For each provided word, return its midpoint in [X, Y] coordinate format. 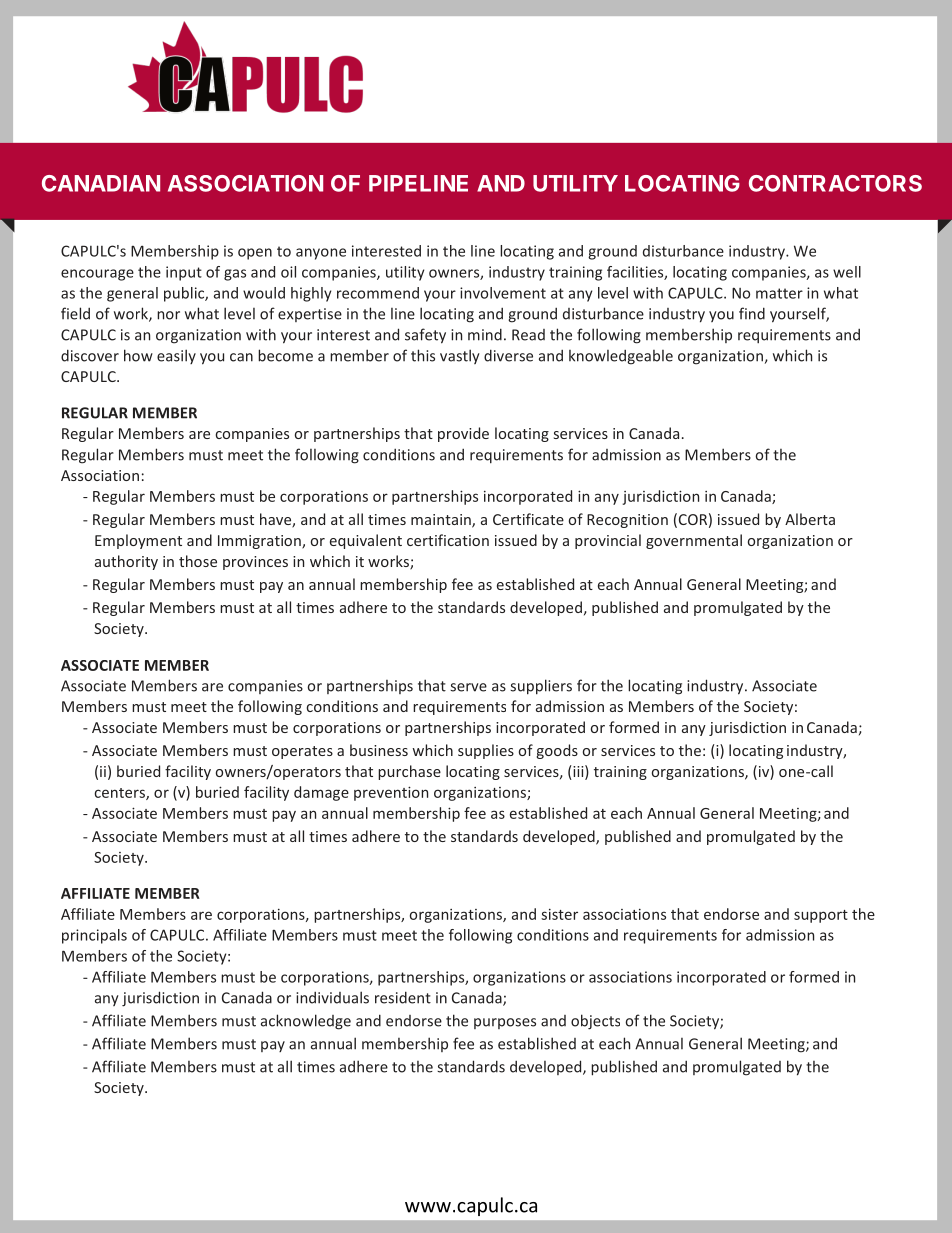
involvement [503, 293]
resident [403, 997]
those [198, 561]
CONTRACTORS [835, 183]
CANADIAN [101, 183]
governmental [694, 541]
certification [448, 540]
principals [94, 936]
